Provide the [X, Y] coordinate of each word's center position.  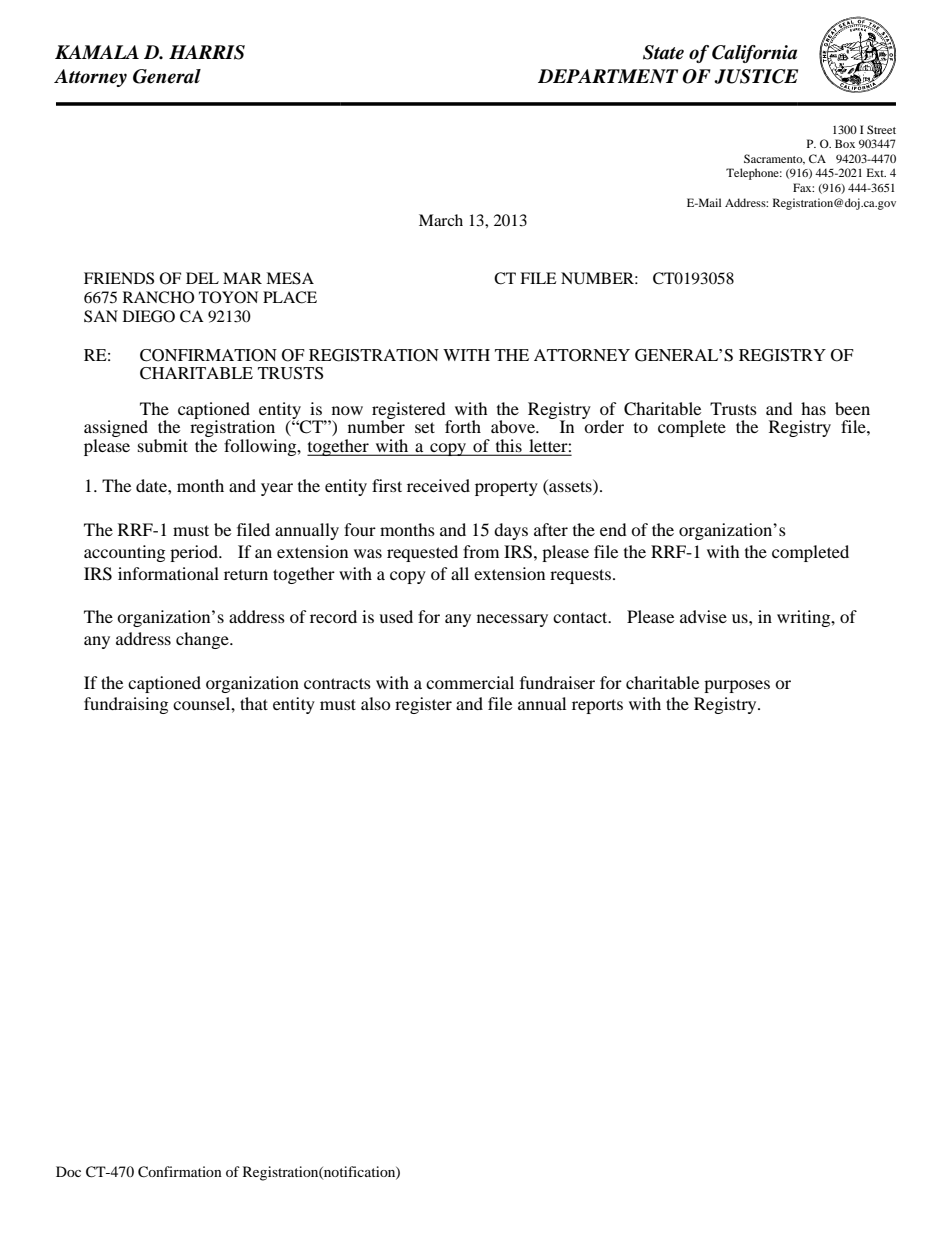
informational [168, 573]
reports [597, 706]
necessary [512, 620]
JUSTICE [756, 76]
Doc [68, 1171]
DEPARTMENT [608, 76]
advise [703, 616]
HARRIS [207, 52]
